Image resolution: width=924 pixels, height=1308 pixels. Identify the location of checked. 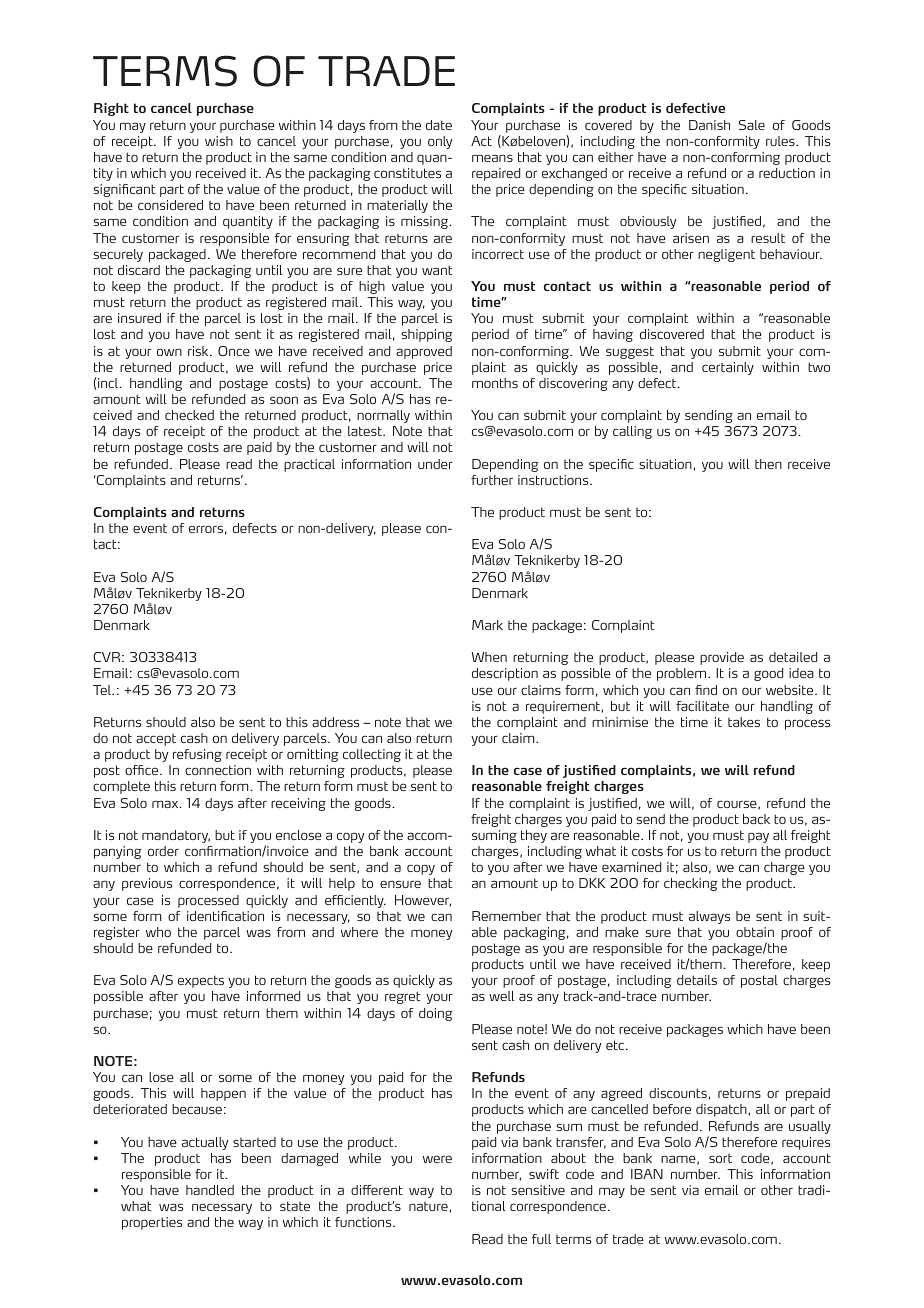
(189, 415).
